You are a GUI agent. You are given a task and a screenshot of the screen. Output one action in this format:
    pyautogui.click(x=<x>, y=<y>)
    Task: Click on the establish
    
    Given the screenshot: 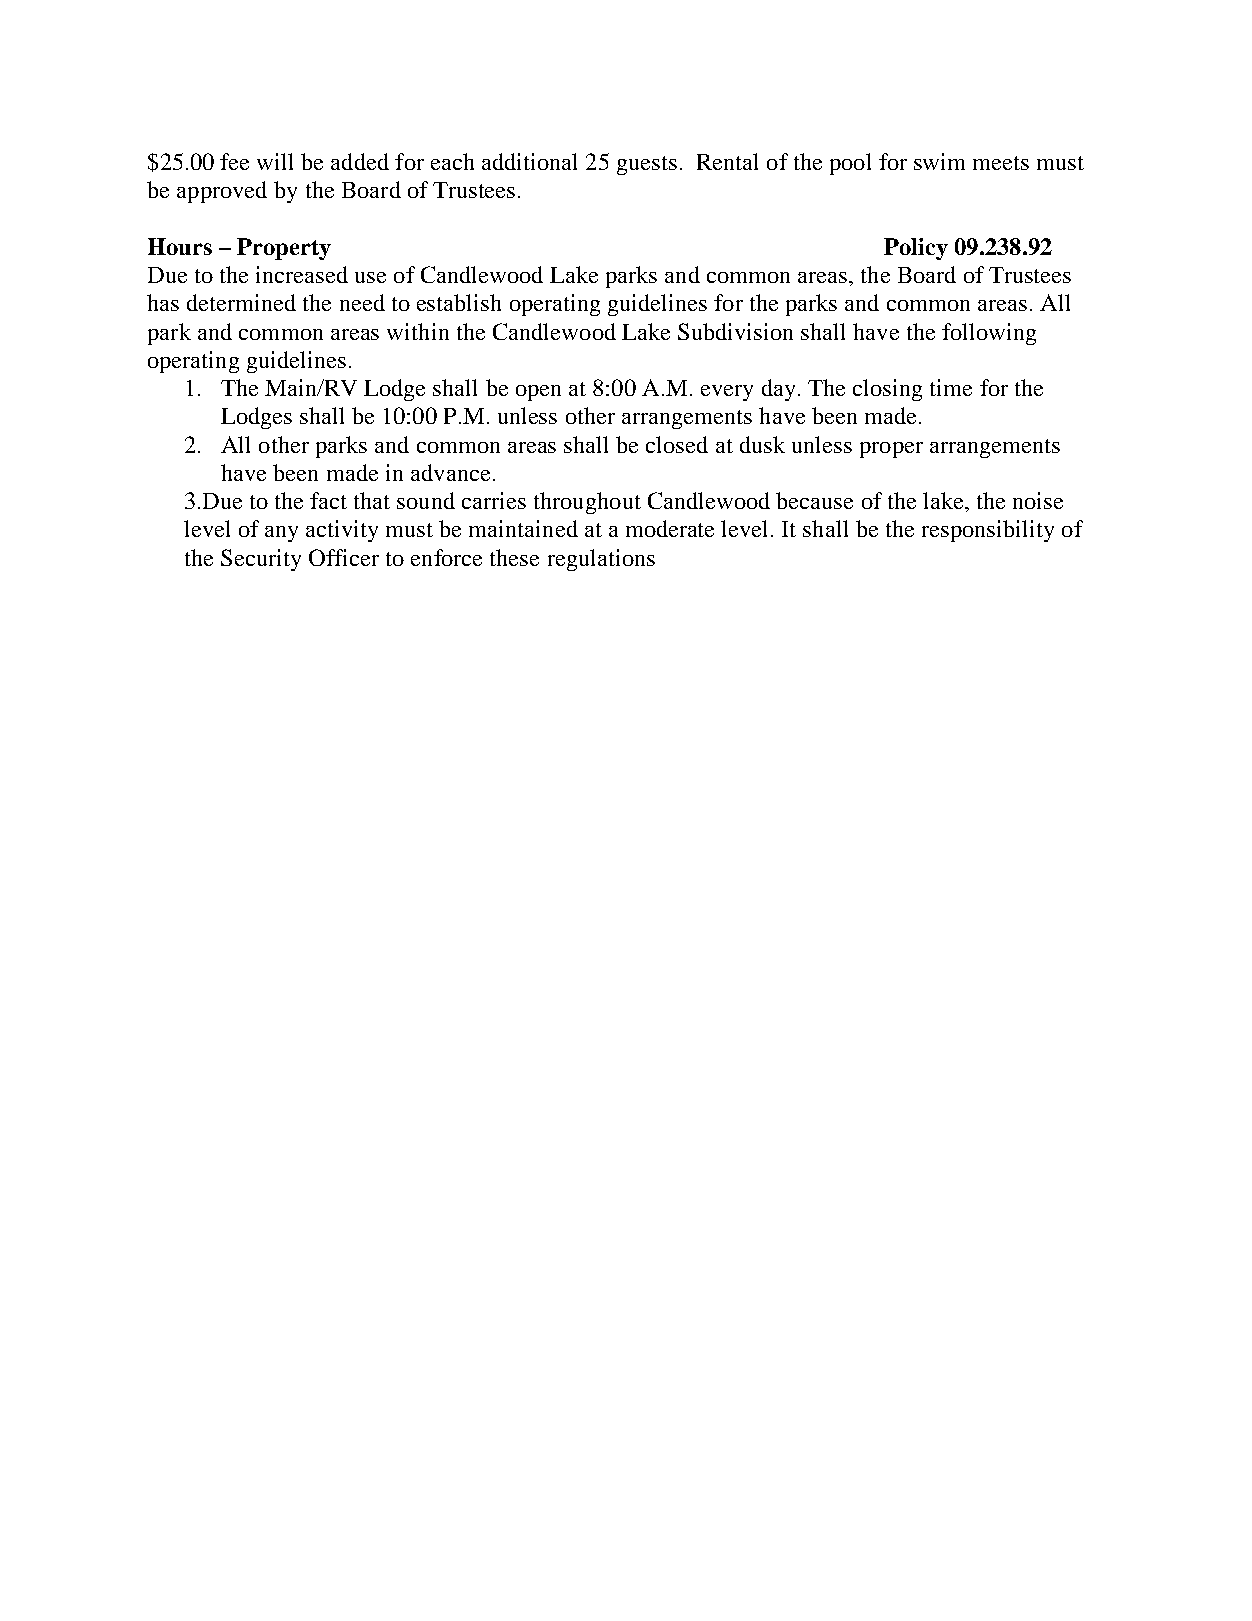 What is the action you would take?
    pyautogui.click(x=459, y=302)
